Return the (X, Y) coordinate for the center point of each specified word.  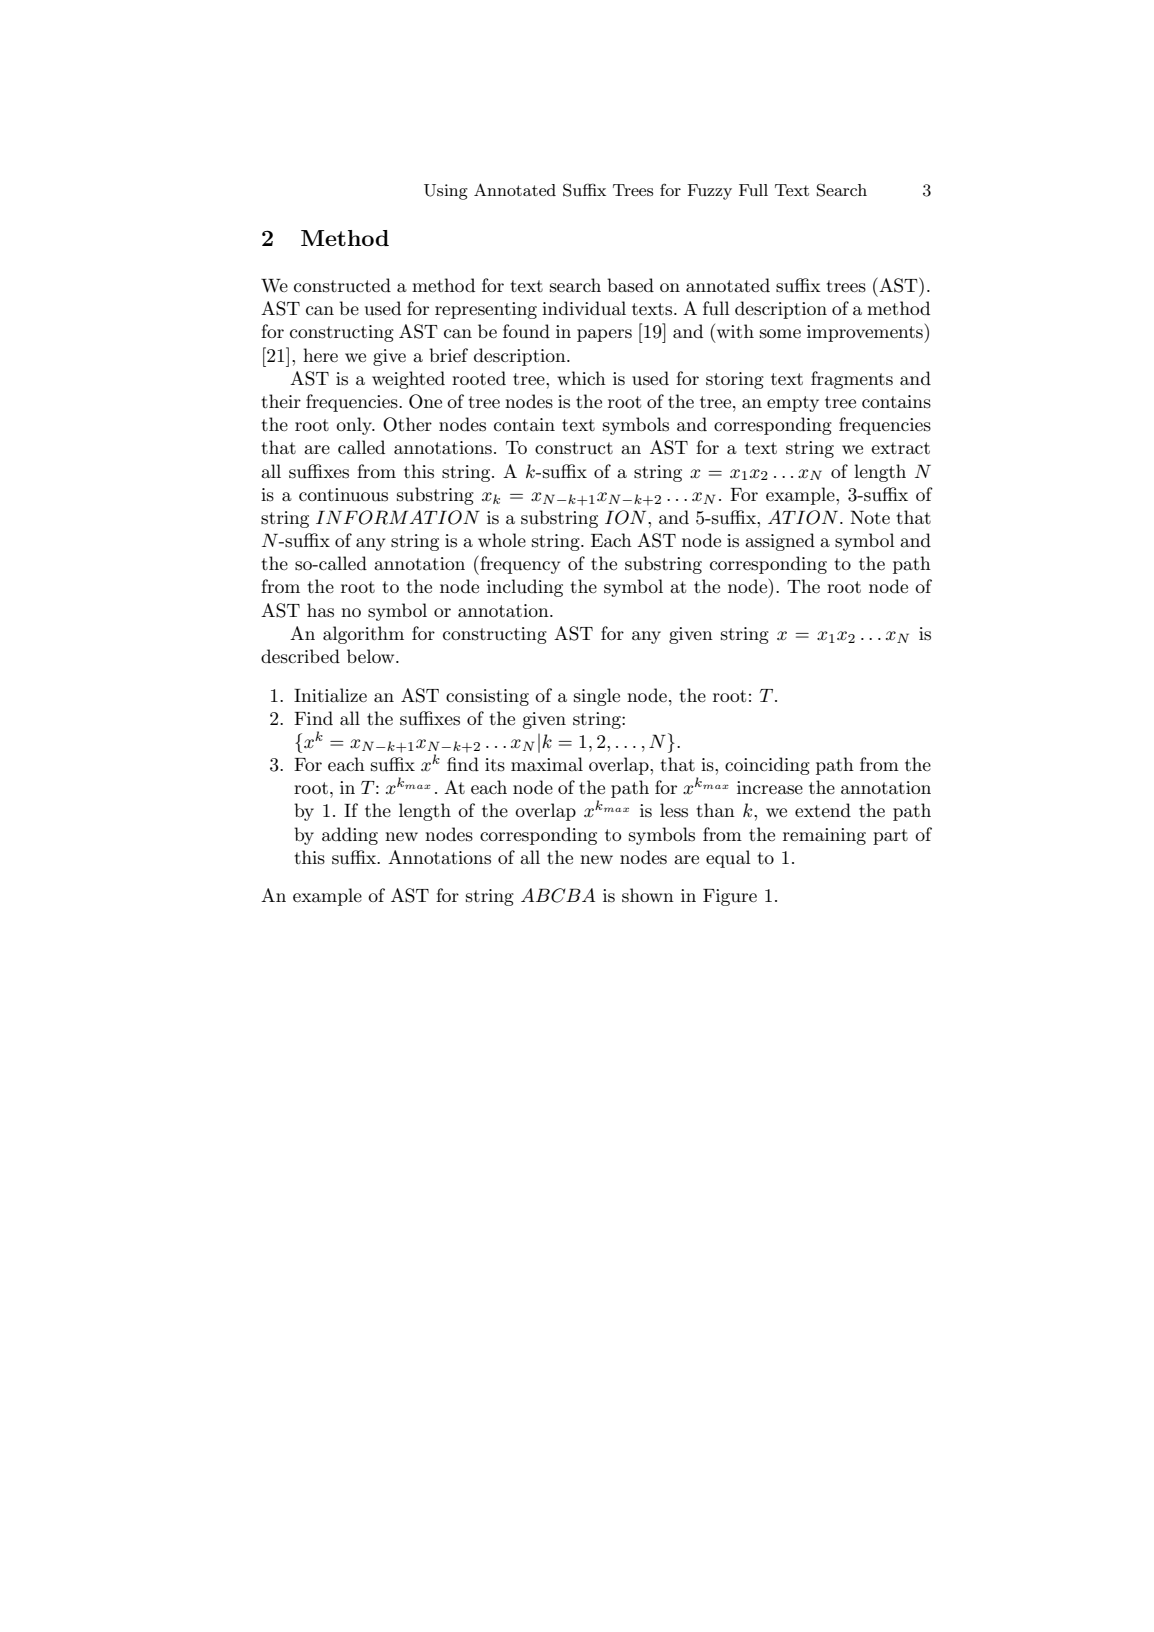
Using (446, 192)
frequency (519, 565)
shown (648, 895)
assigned (780, 542)
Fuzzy (709, 192)
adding (350, 836)
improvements (866, 333)
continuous (343, 495)
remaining (824, 836)
